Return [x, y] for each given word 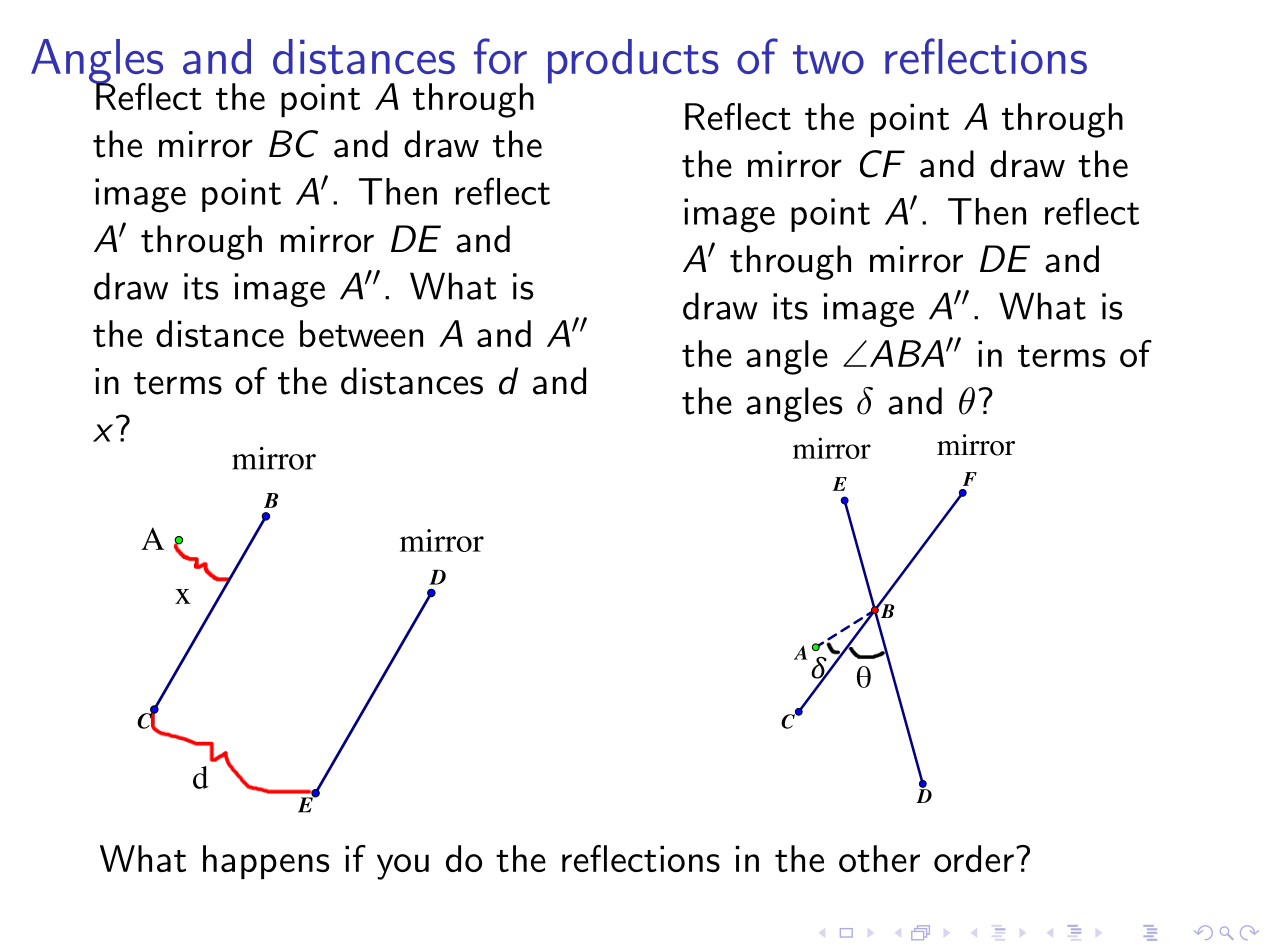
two [828, 59]
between [361, 333]
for [500, 56]
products [633, 61]
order [974, 858]
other [879, 858]
